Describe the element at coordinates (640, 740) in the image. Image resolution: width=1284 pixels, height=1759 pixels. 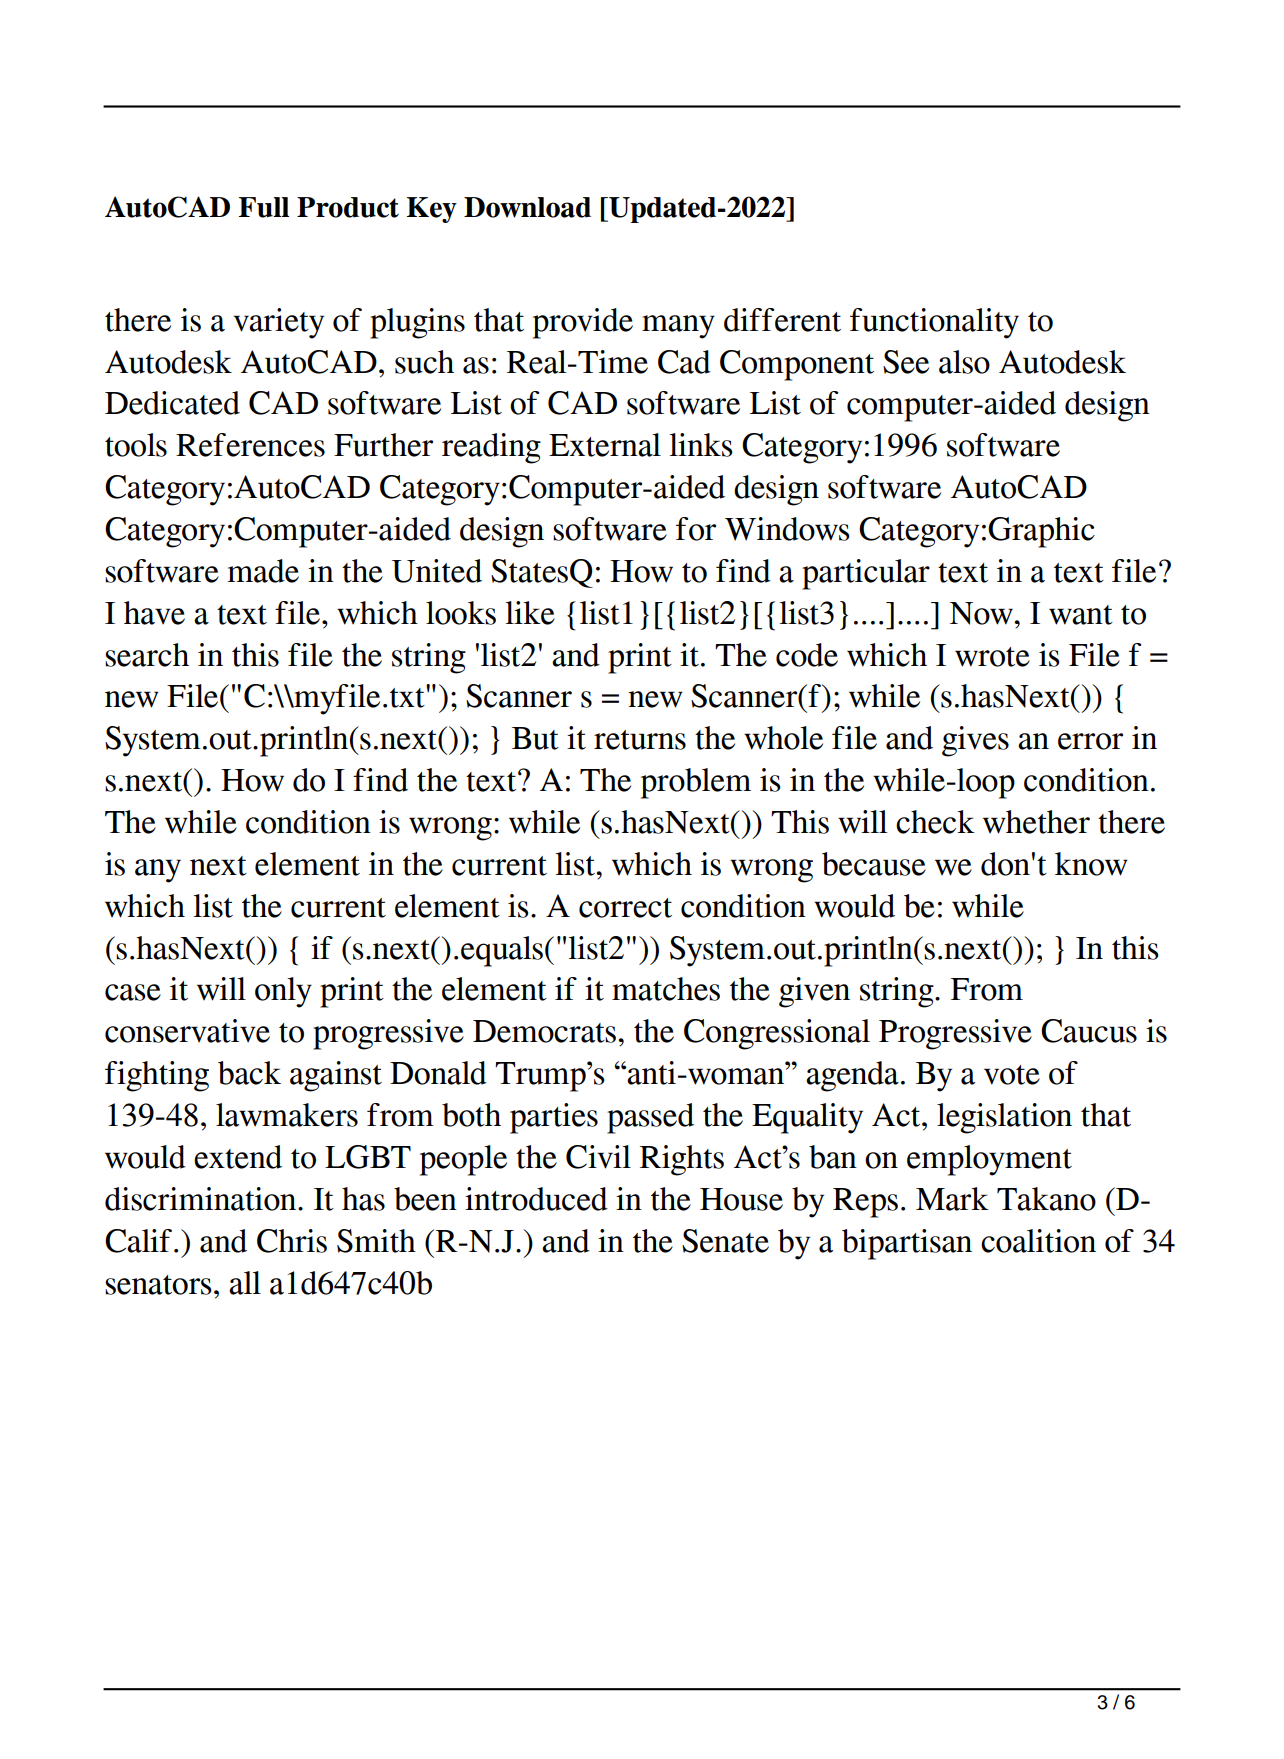
I see `returns` at that location.
